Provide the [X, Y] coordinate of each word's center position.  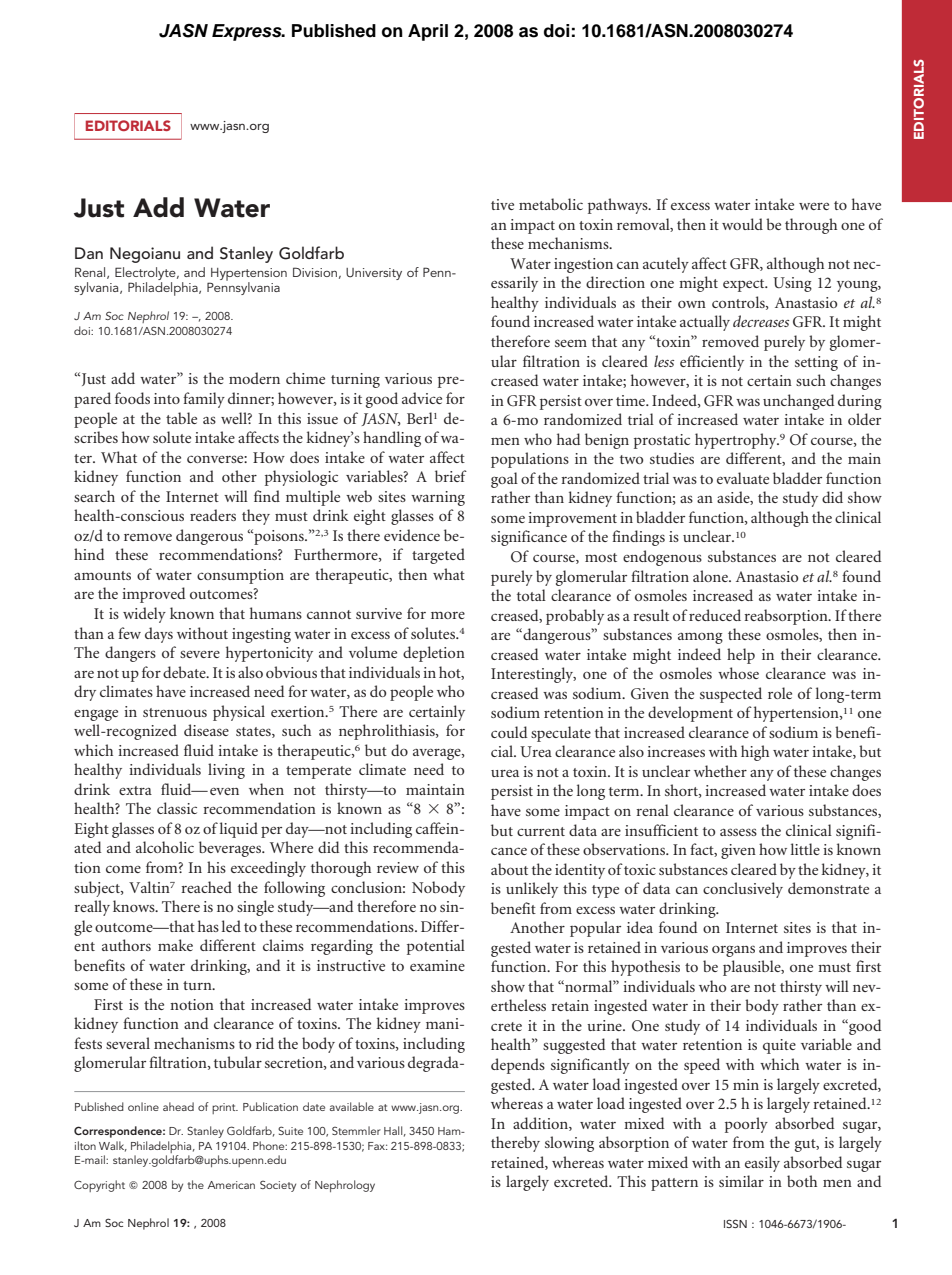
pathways [619, 206]
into [167, 398]
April [428, 32]
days [159, 635]
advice [422, 398]
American [231, 1185]
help [741, 656]
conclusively [743, 890]
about [509, 869]
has [208, 926]
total [531, 595]
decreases [761, 321]
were [814, 206]
